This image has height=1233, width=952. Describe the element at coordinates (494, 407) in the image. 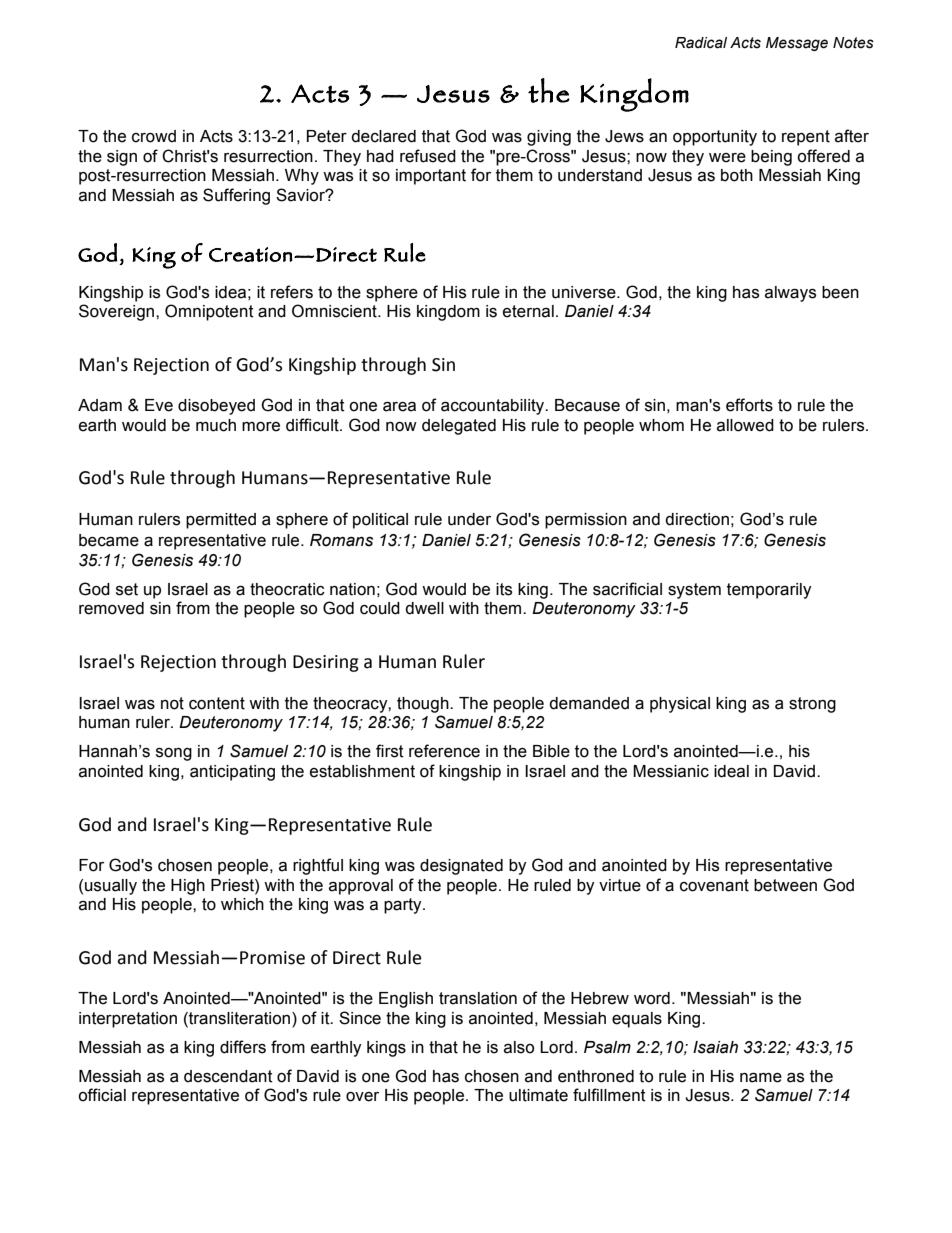

I see `accountability` at that location.
